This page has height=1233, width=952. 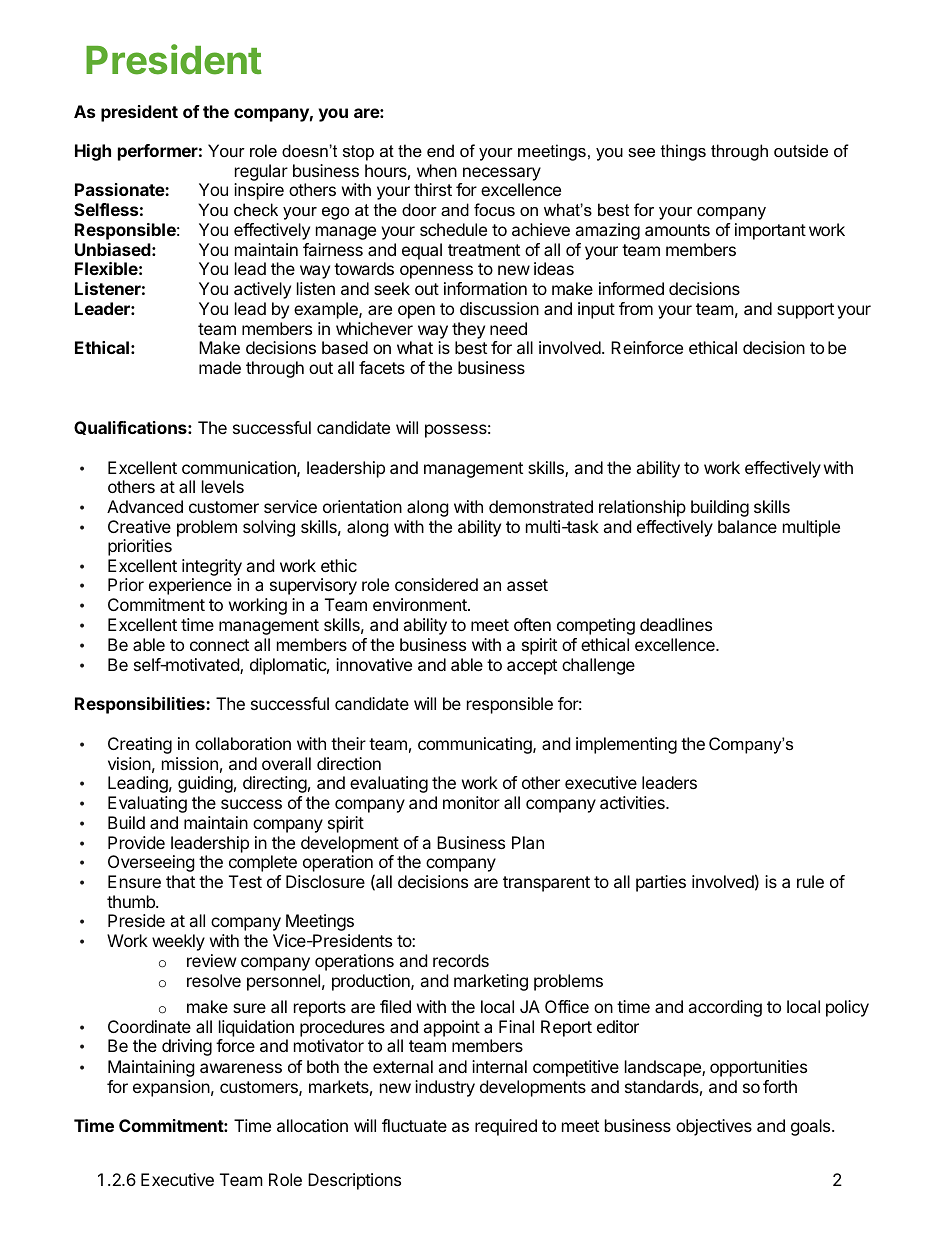 I want to click on deadlines, so click(x=676, y=624).
